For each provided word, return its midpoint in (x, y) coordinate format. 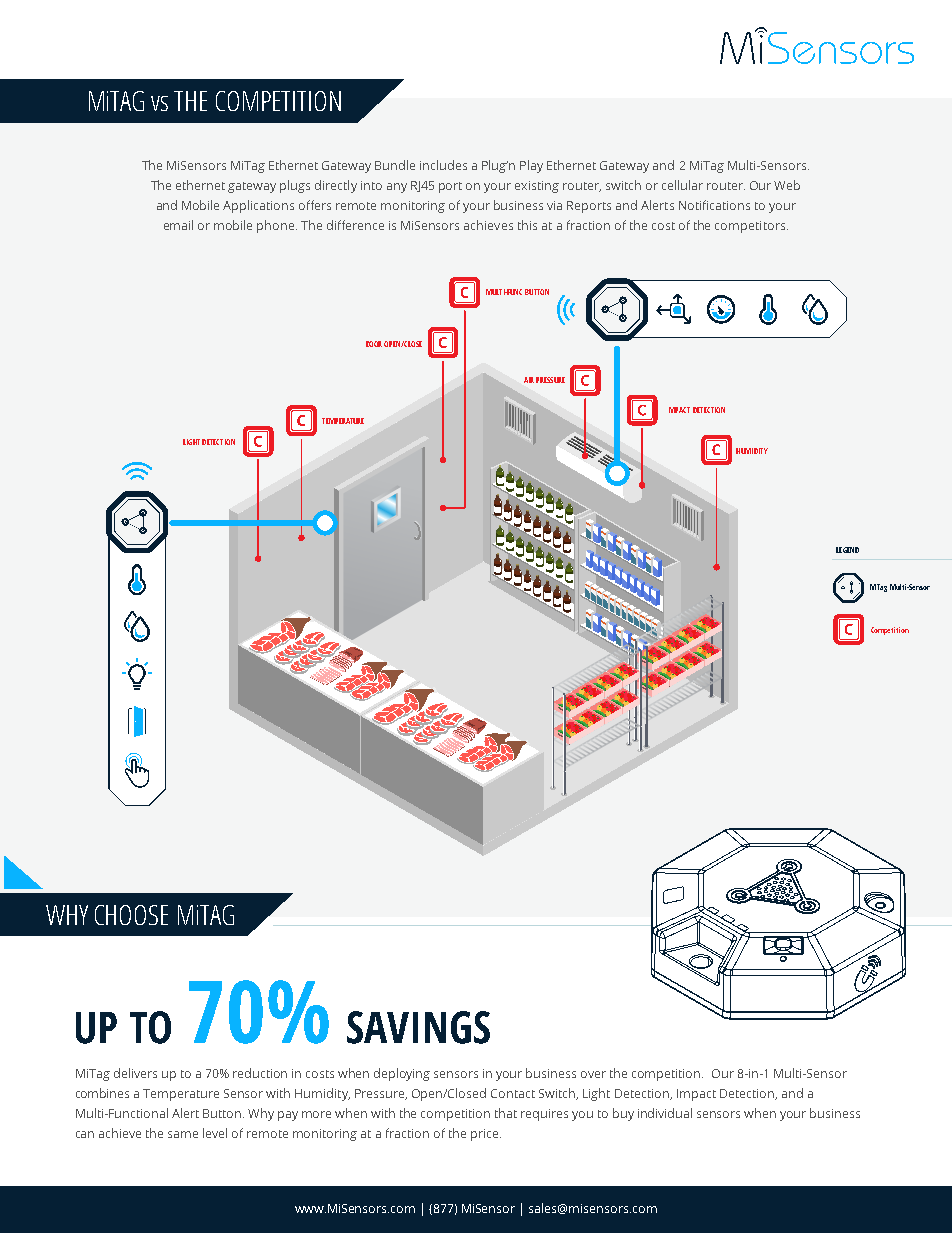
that (506, 1113)
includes (443, 165)
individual (665, 1113)
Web (787, 185)
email (178, 225)
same (183, 1134)
